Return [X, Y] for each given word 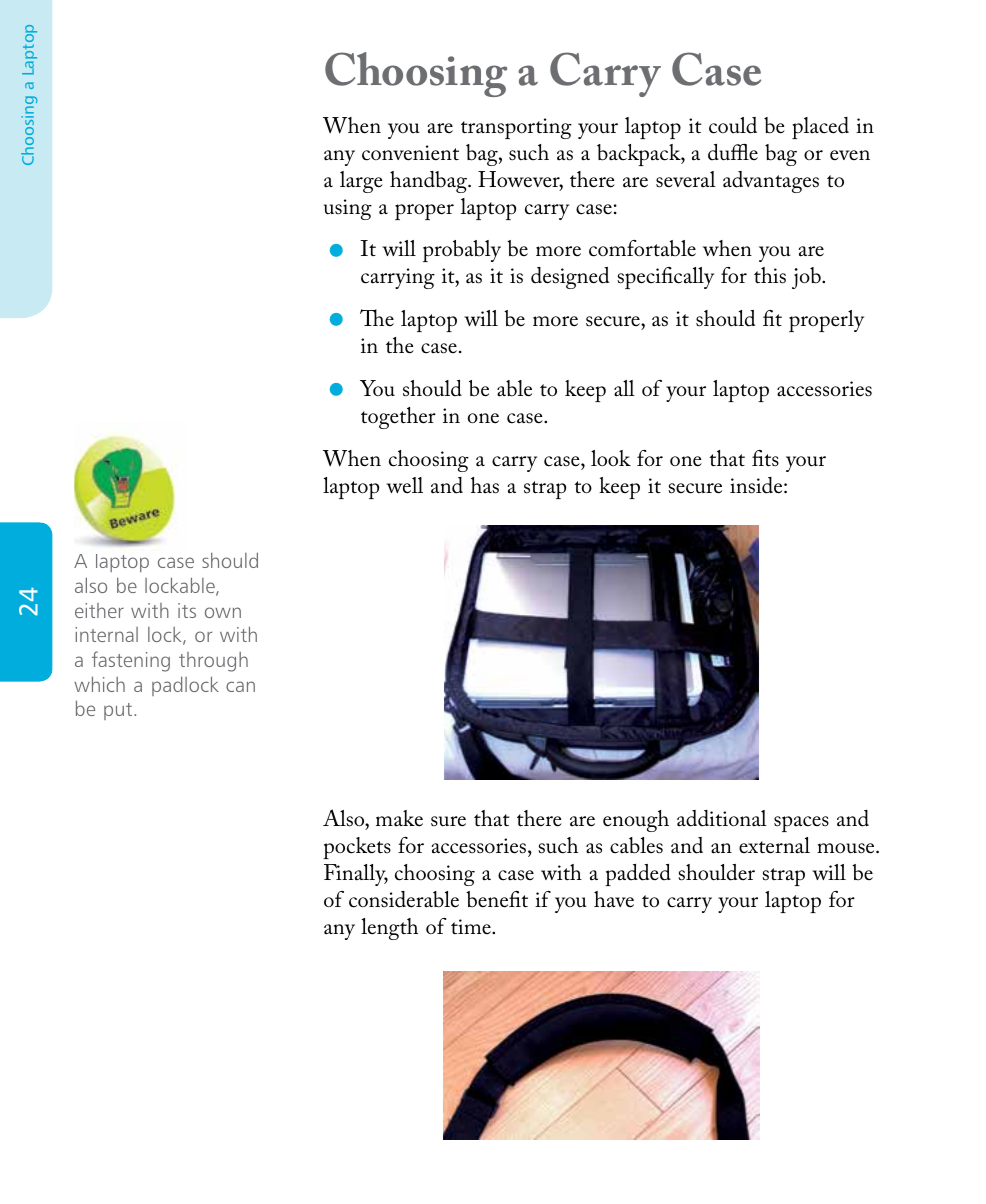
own [223, 612]
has [485, 485]
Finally [356, 875]
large [361, 182]
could [733, 125]
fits [765, 458]
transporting [516, 128]
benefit [497, 899]
